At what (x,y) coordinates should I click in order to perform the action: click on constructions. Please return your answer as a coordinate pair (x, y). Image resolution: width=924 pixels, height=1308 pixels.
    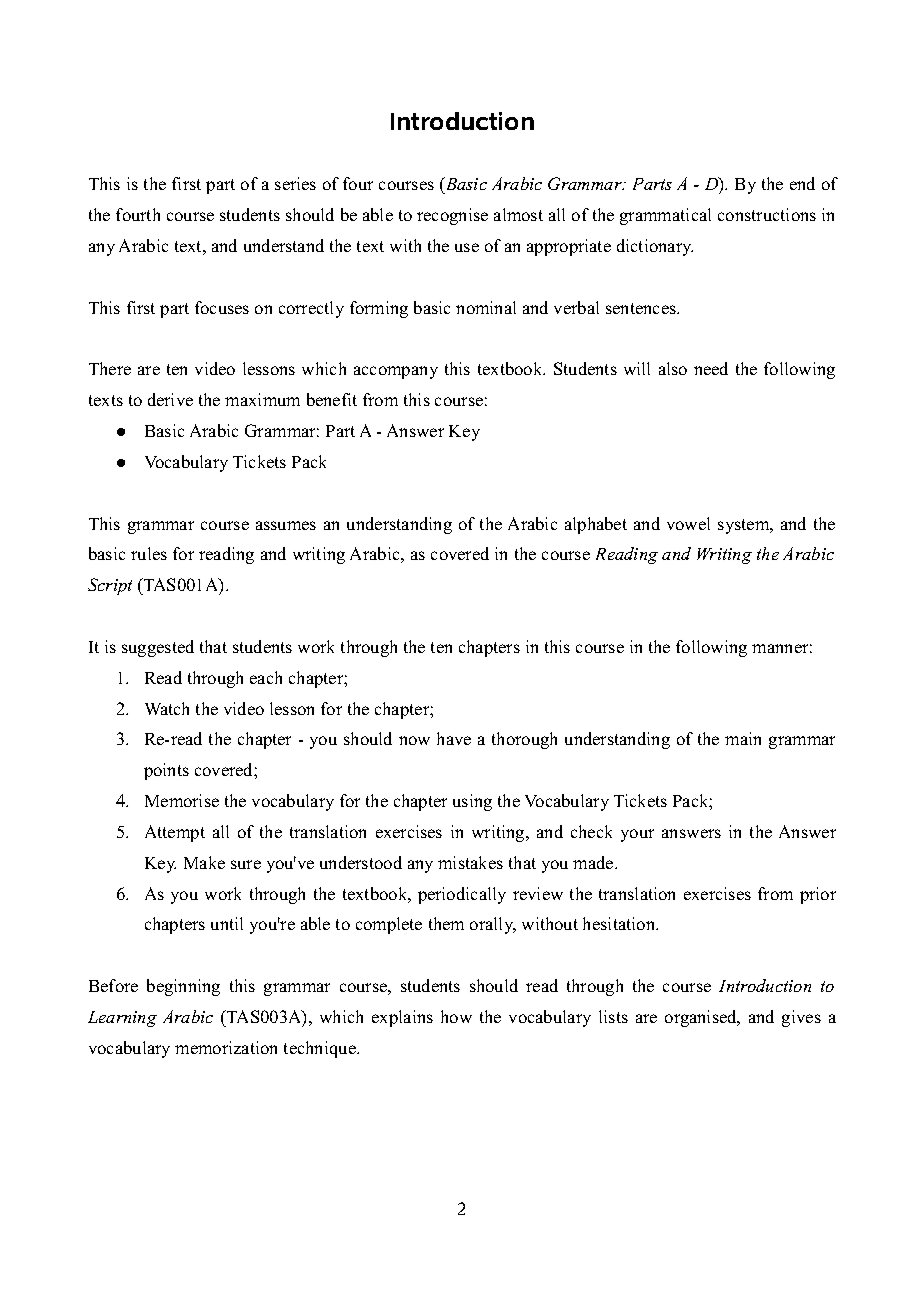
    Looking at the image, I should click on (767, 214).
